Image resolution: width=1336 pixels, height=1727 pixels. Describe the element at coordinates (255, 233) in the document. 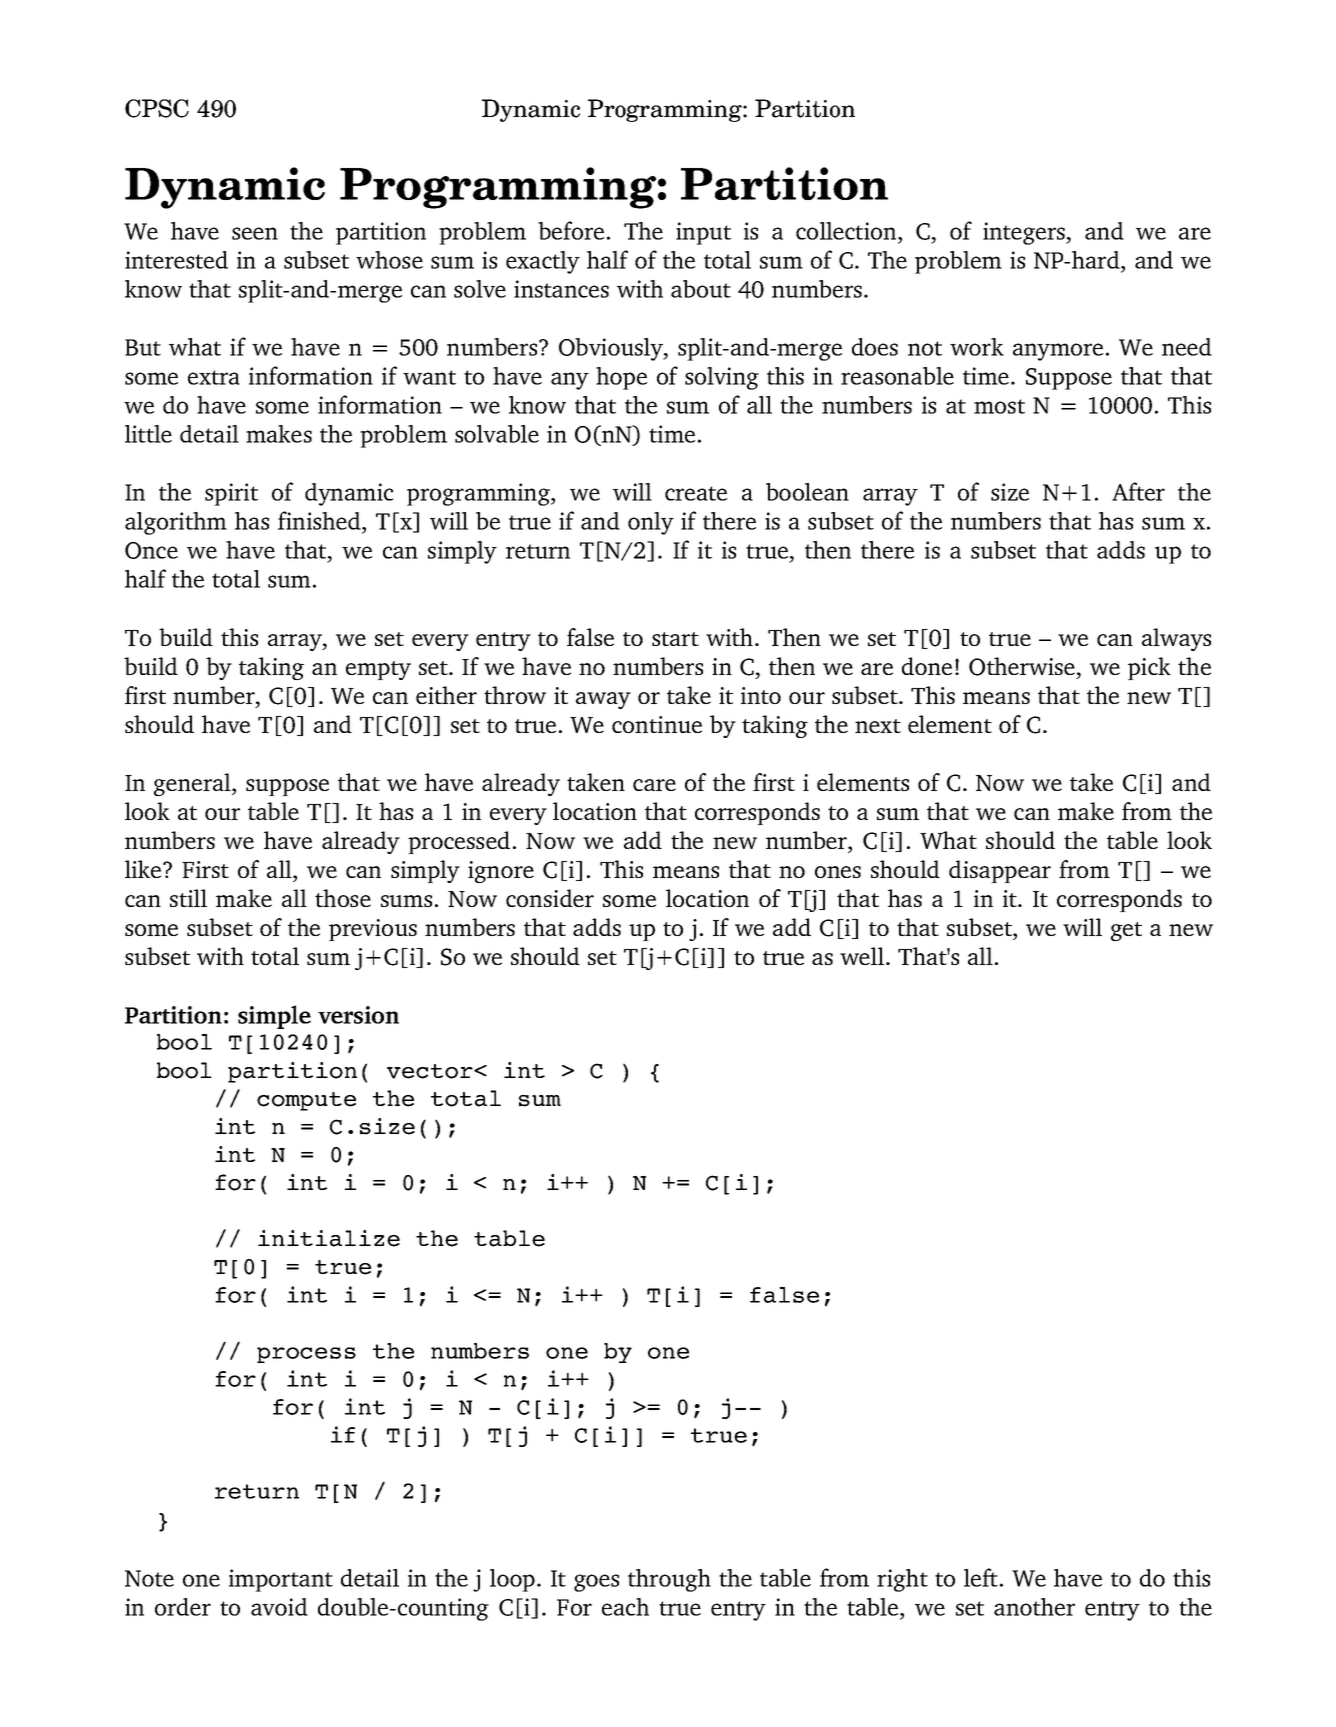

I see `seen` at that location.
